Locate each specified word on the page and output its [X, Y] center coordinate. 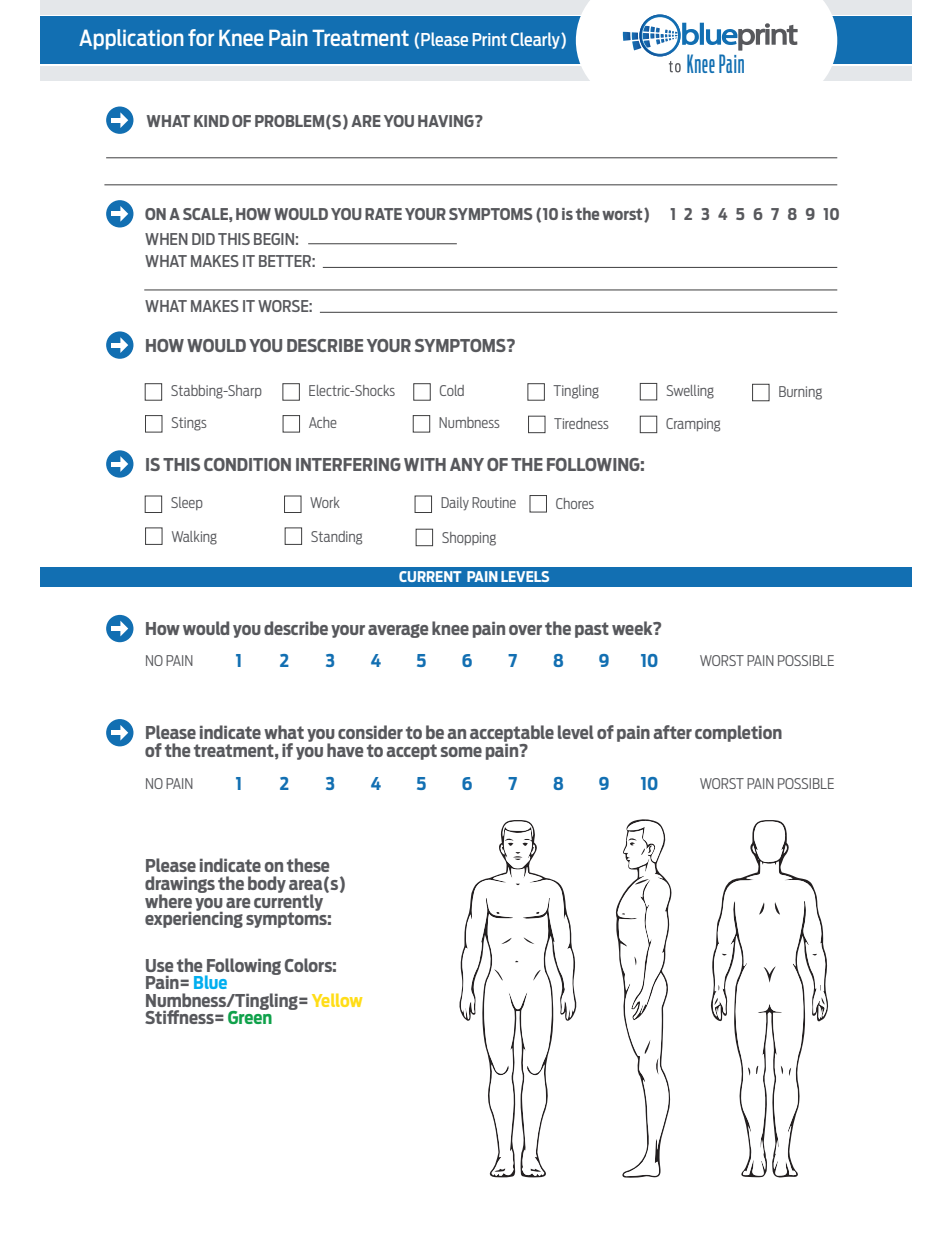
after [672, 732]
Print [490, 39]
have [345, 750]
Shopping [469, 539]
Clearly [536, 40]
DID [203, 239]
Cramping [693, 425]
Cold [452, 390]
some [461, 752]
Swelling [690, 392]
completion [738, 733]
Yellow [337, 1000]
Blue [210, 982]
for [201, 37]
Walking [194, 538]
